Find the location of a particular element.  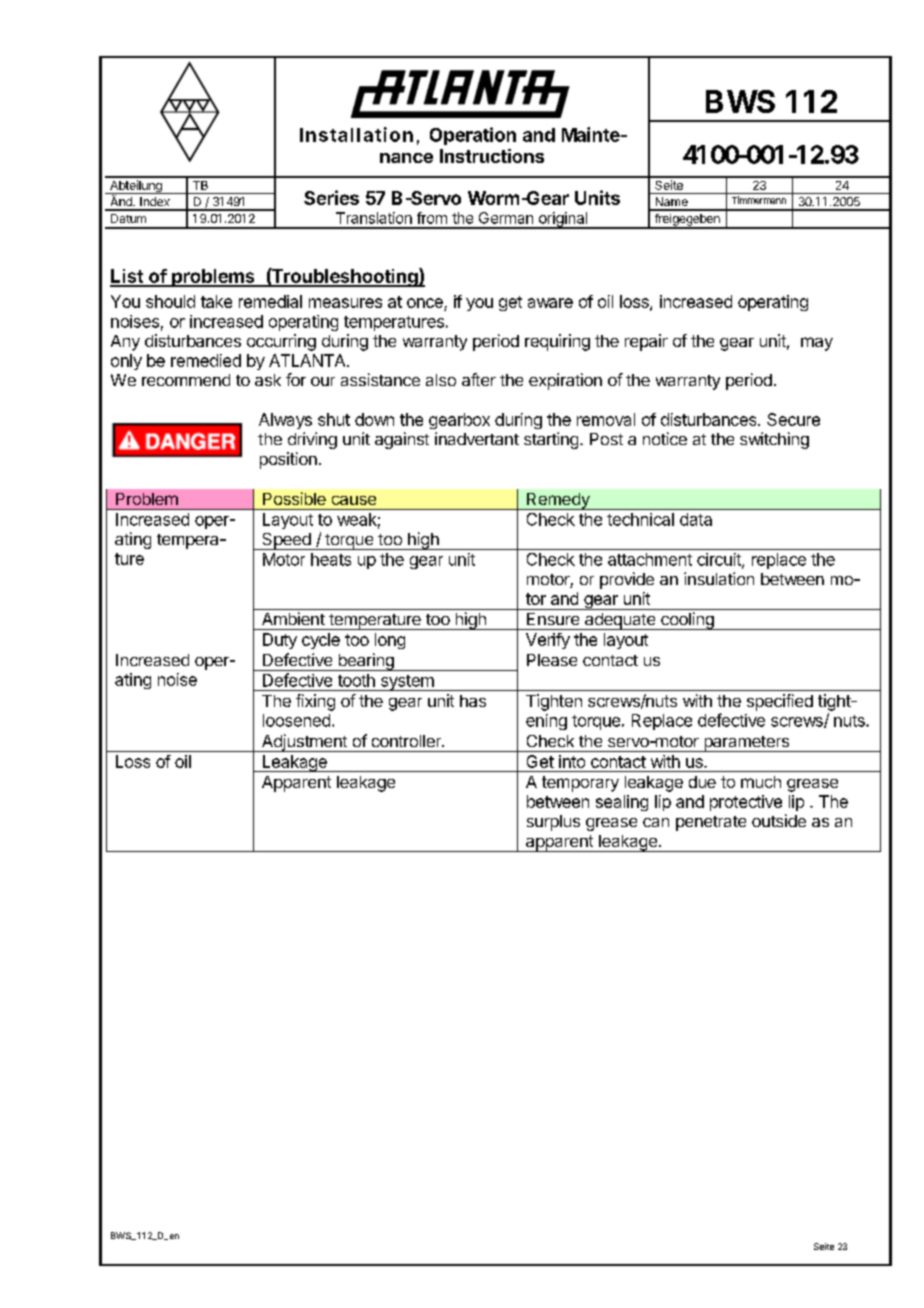

Speed is located at coordinates (286, 541).
